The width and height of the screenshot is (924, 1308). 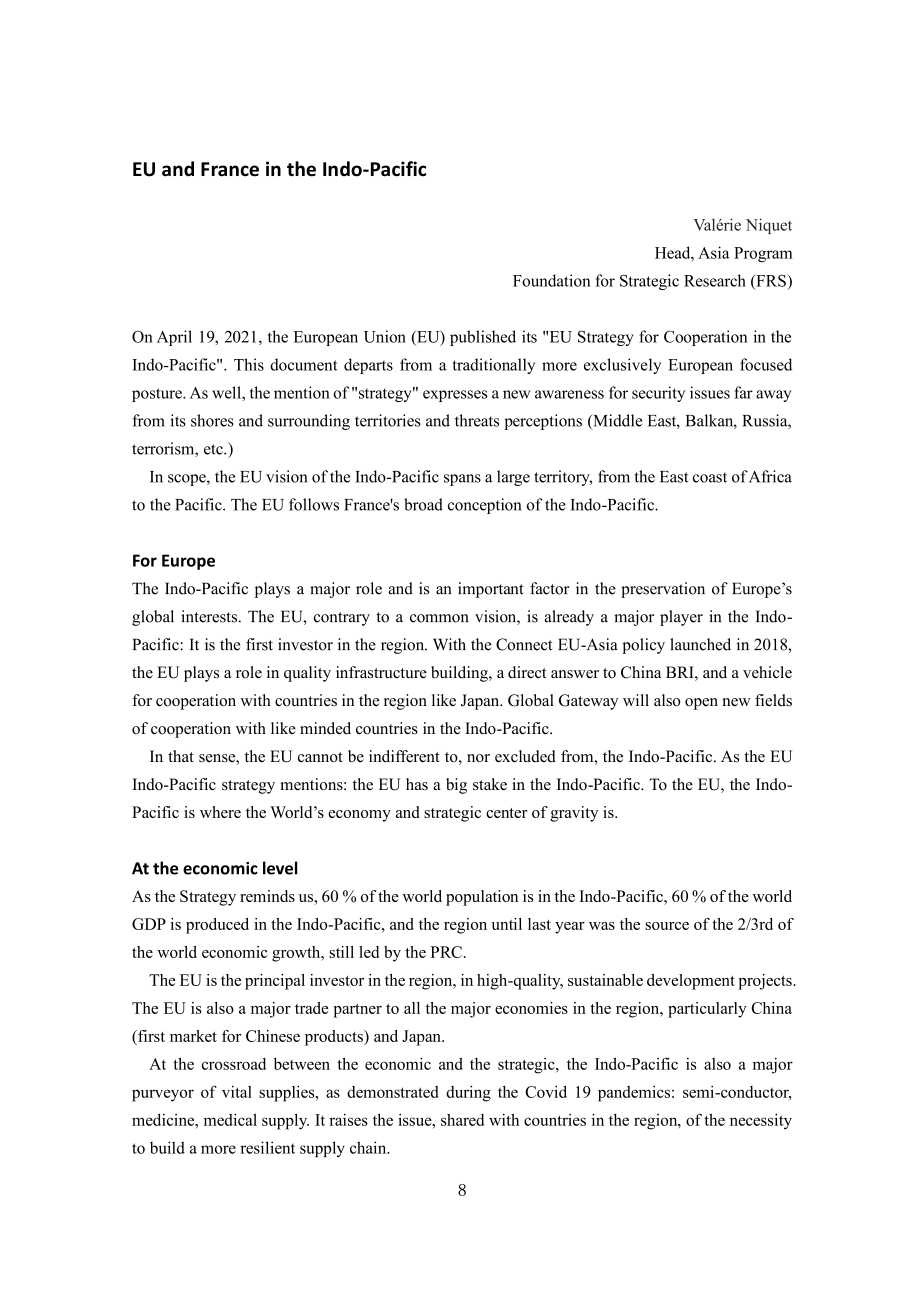 What do you see at coordinates (462, 1120) in the screenshot?
I see `shared` at bounding box center [462, 1120].
